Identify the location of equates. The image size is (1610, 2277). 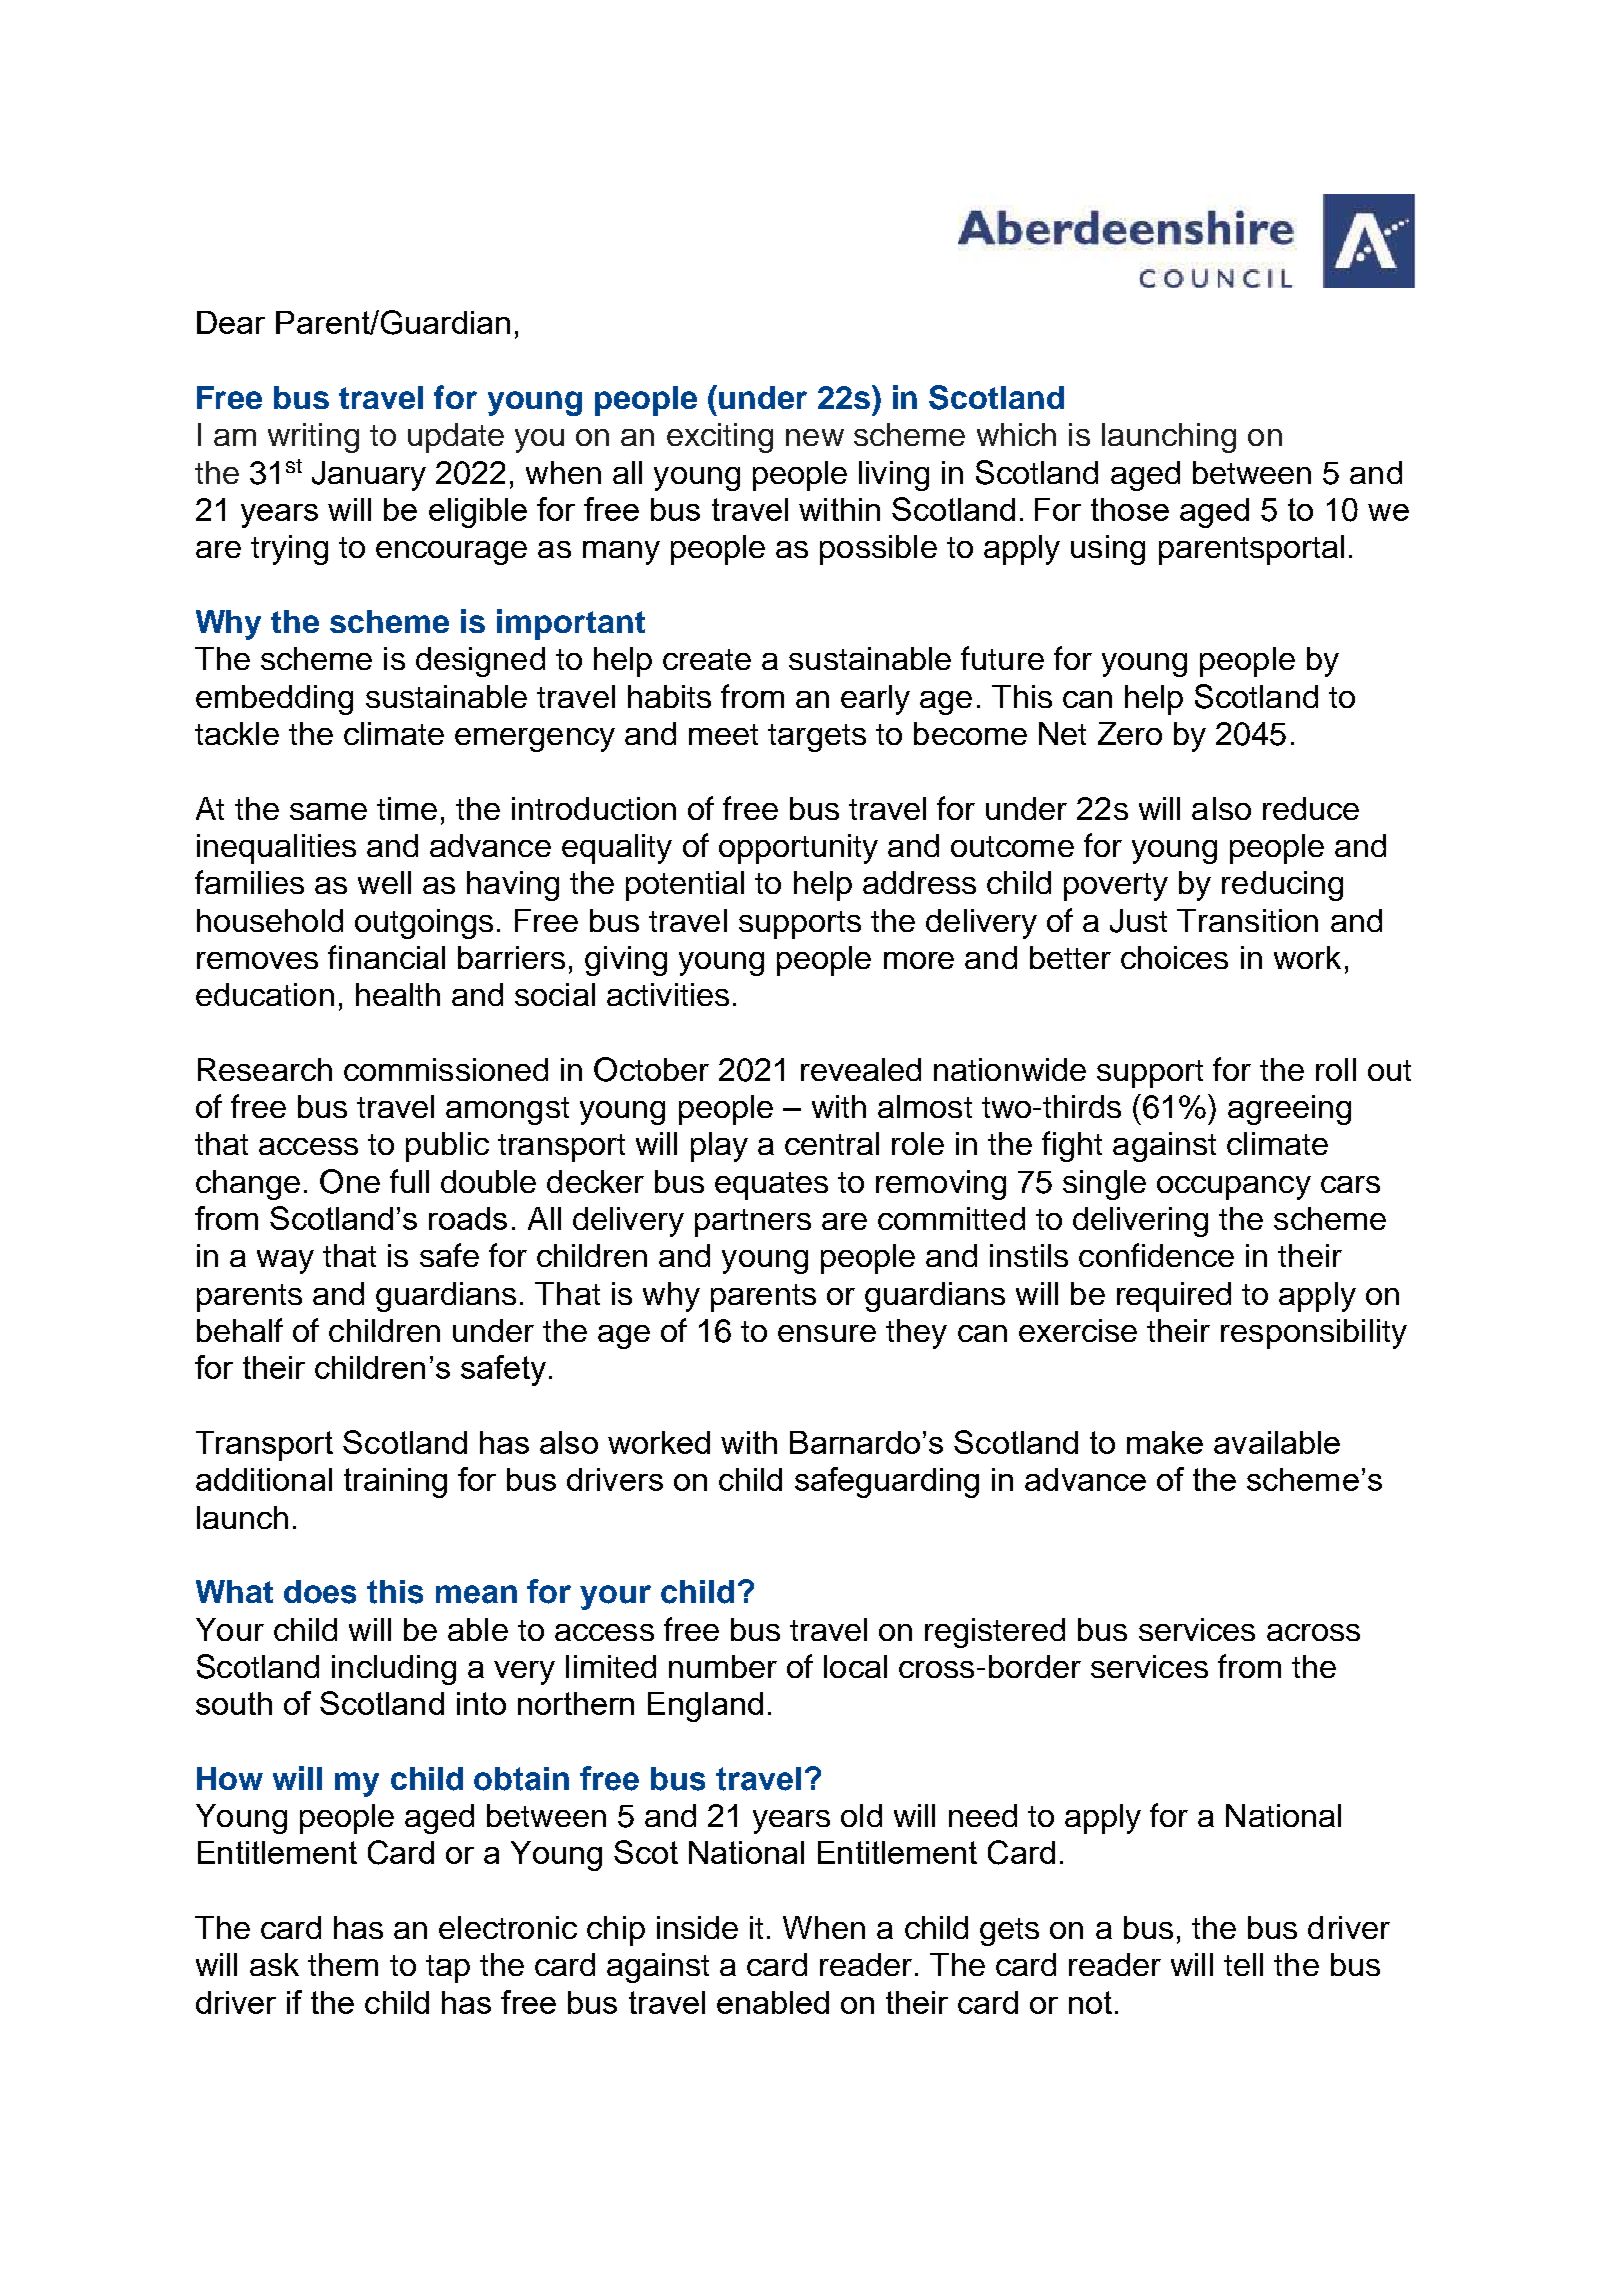
(771, 1186).
